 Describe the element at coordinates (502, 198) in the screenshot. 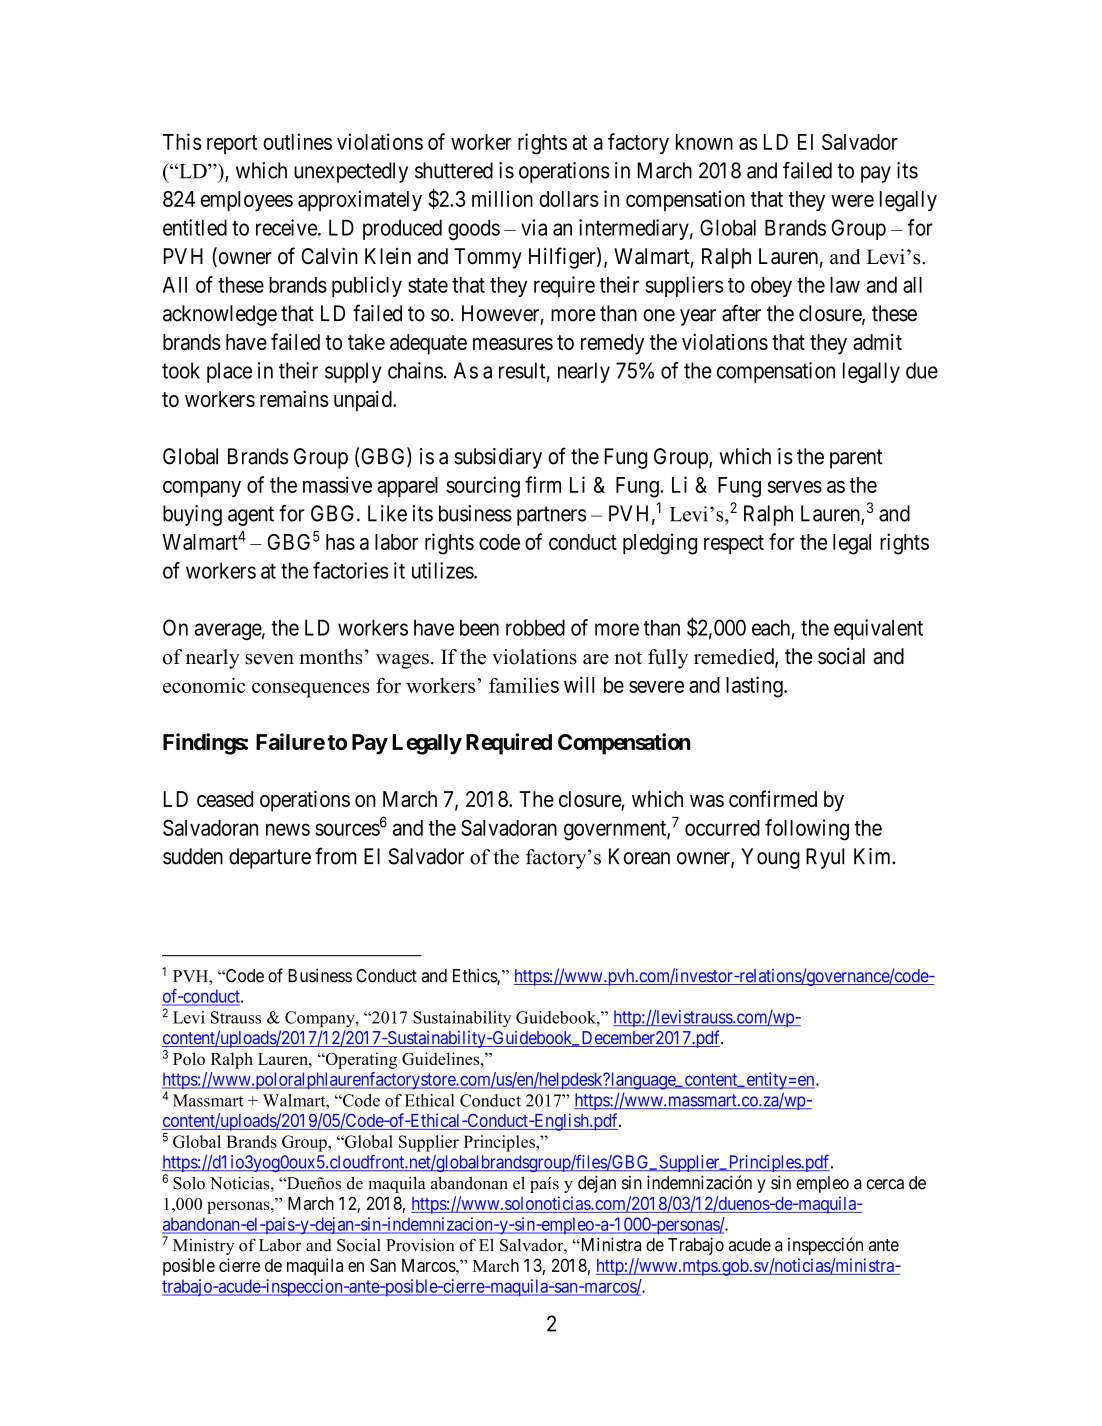

I see `million` at that location.
